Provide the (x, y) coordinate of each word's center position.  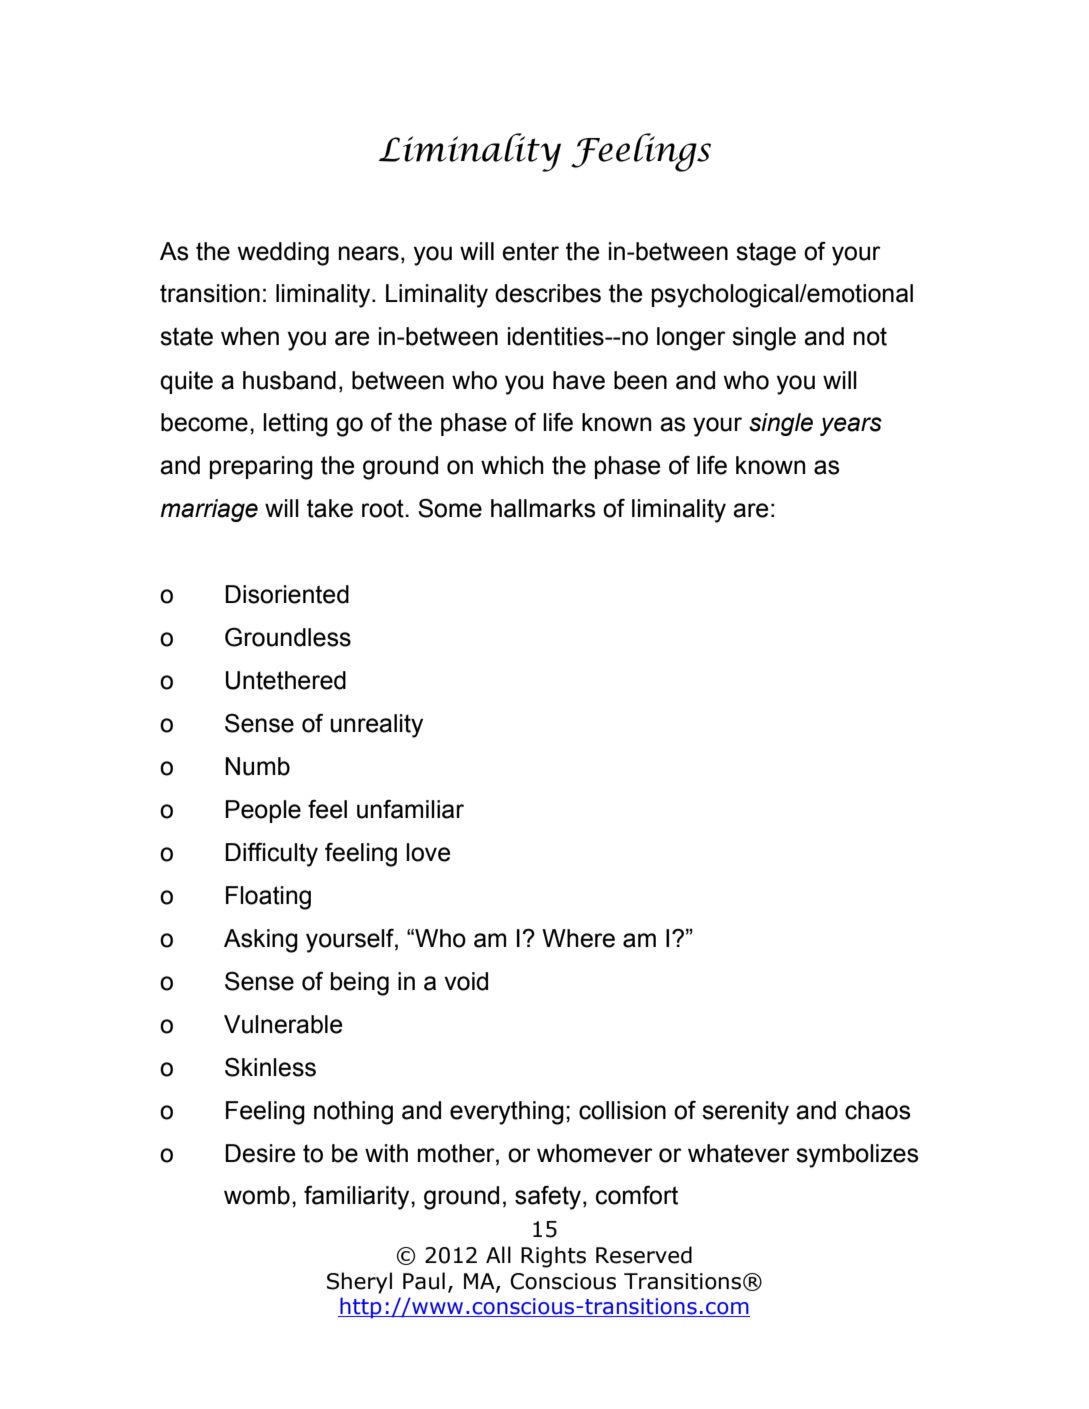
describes (548, 293)
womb (257, 1195)
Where (578, 938)
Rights (553, 1257)
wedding (283, 254)
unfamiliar (410, 809)
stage (766, 254)
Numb (257, 766)
